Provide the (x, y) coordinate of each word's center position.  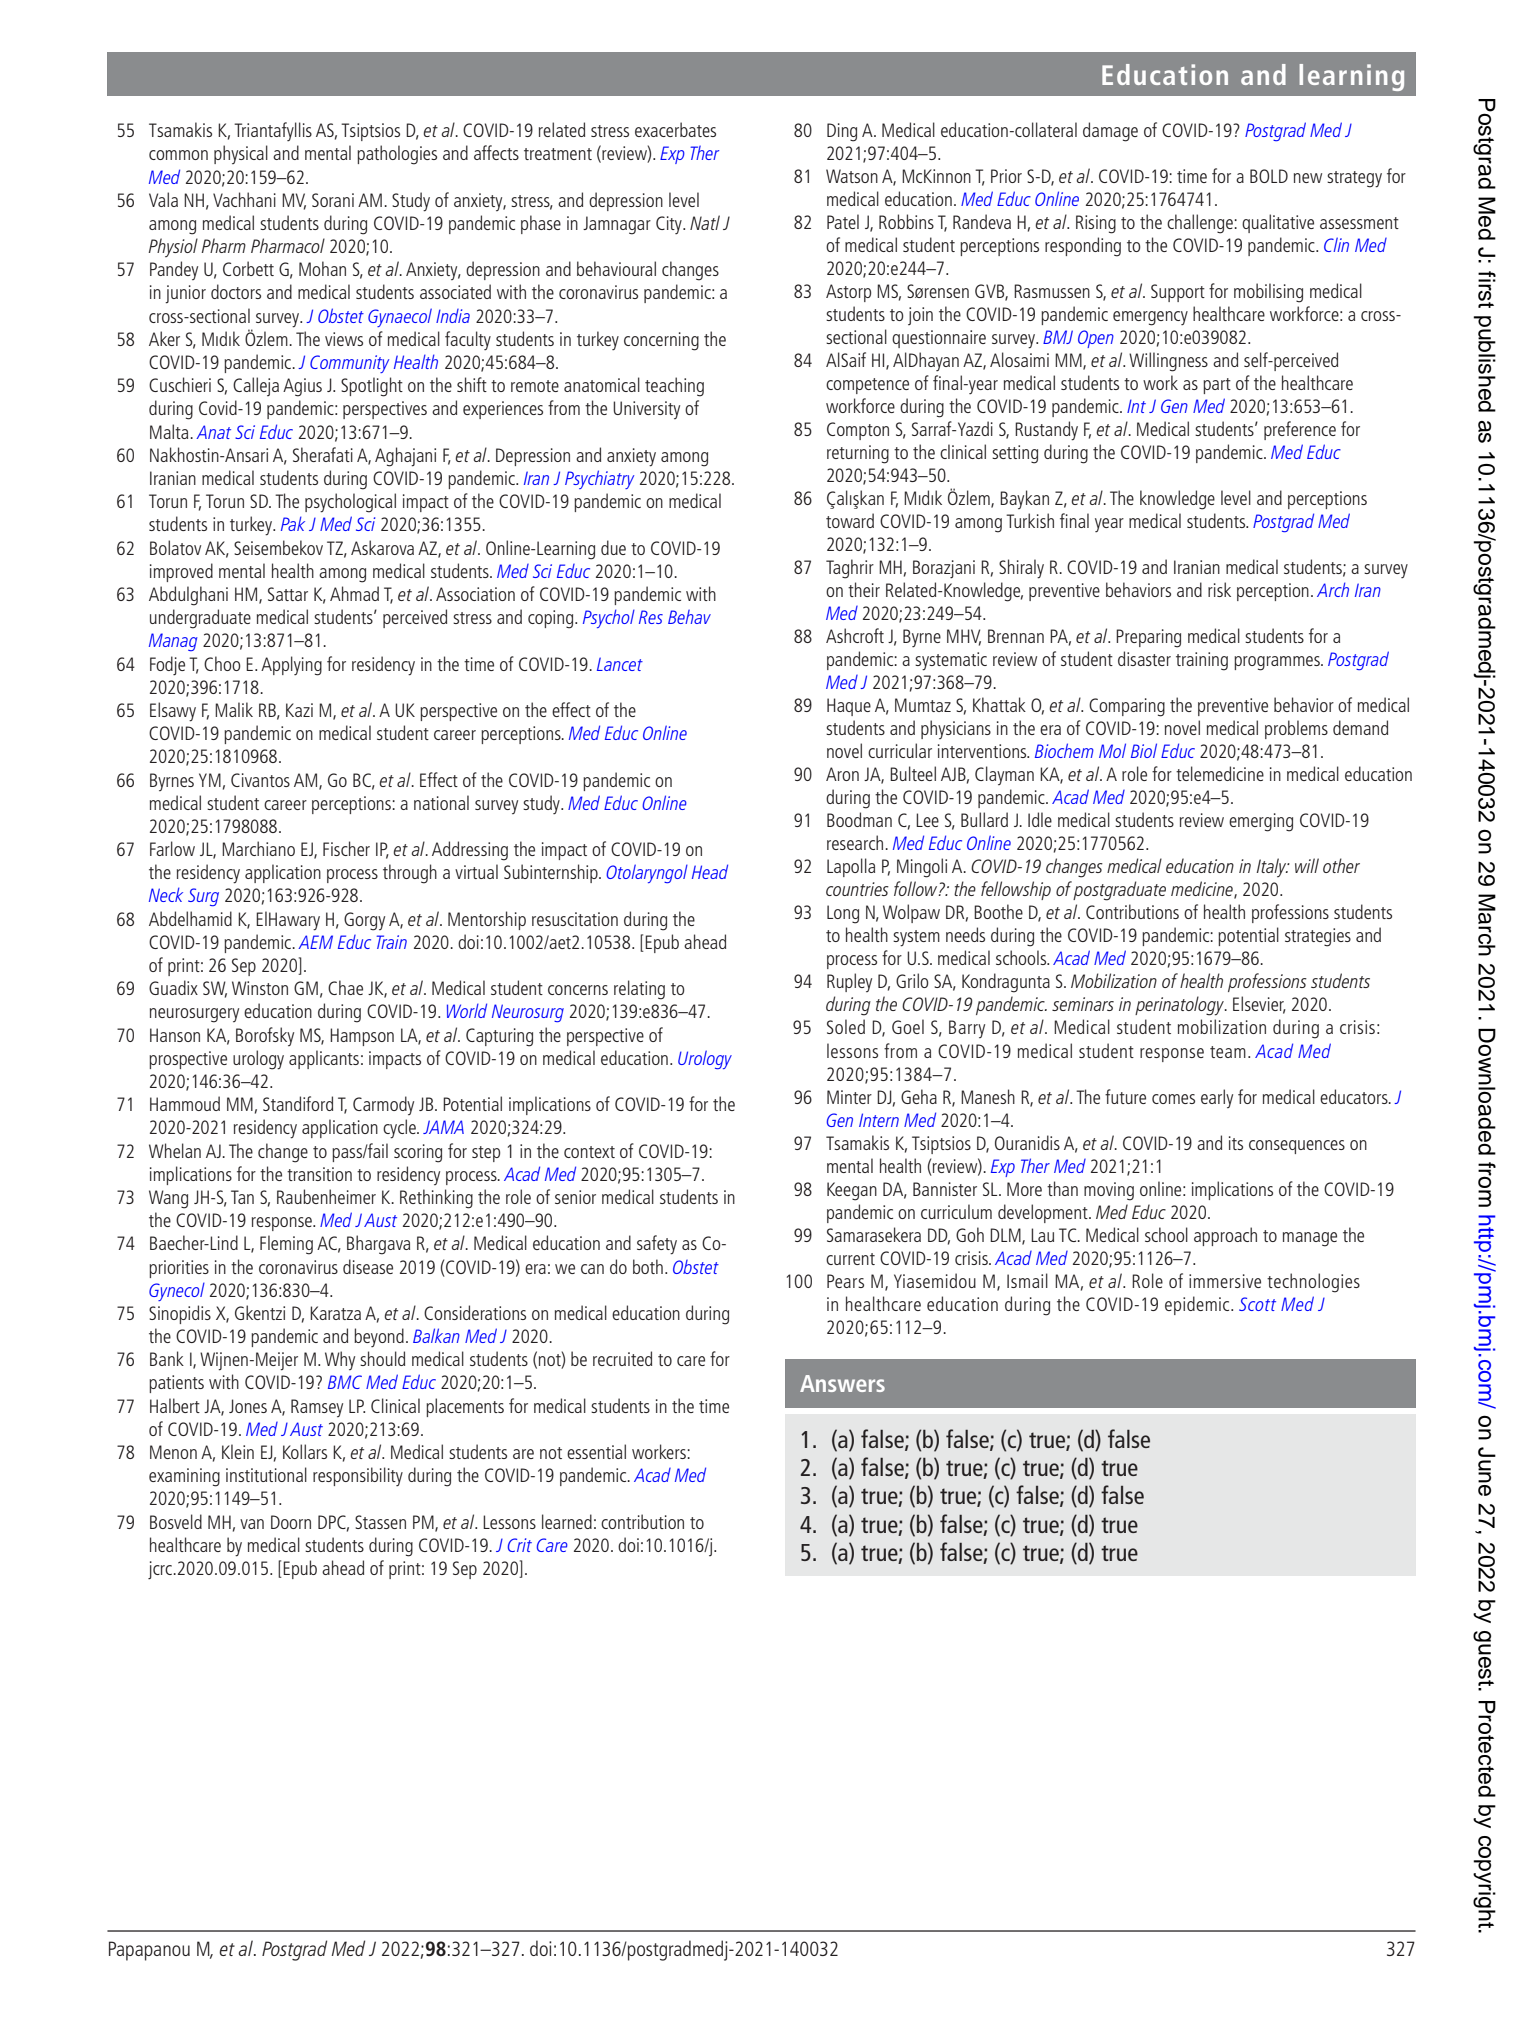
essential (596, 1451)
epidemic (1198, 1305)
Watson (852, 176)
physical (241, 154)
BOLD (1269, 176)
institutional (266, 1474)
